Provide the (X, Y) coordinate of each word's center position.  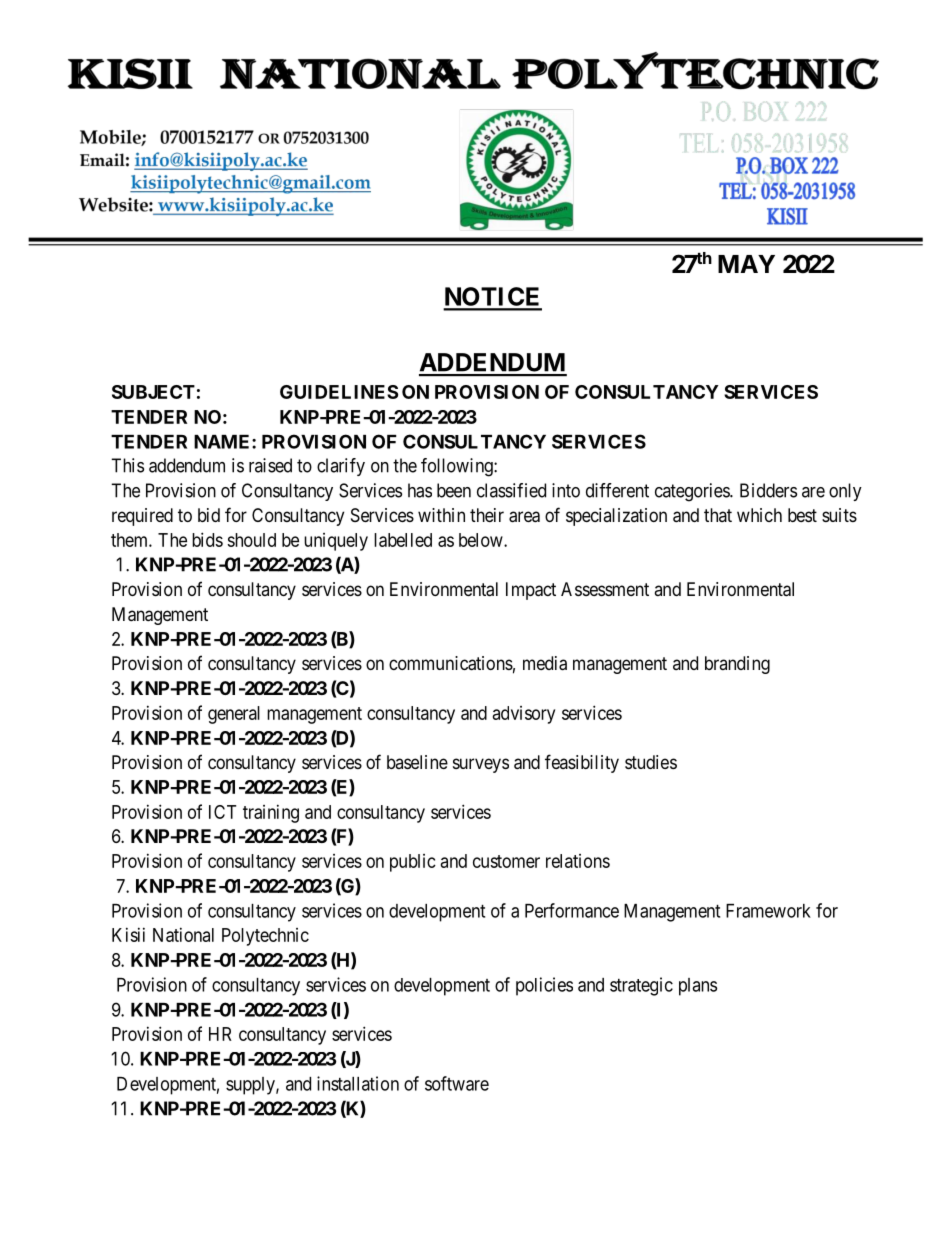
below (482, 540)
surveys (481, 765)
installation (358, 1083)
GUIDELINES (339, 392)
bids (207, 539)
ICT (222, 812)
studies (651, 762)
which (759, 515)
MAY (746, 264)
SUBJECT (153, 392)
